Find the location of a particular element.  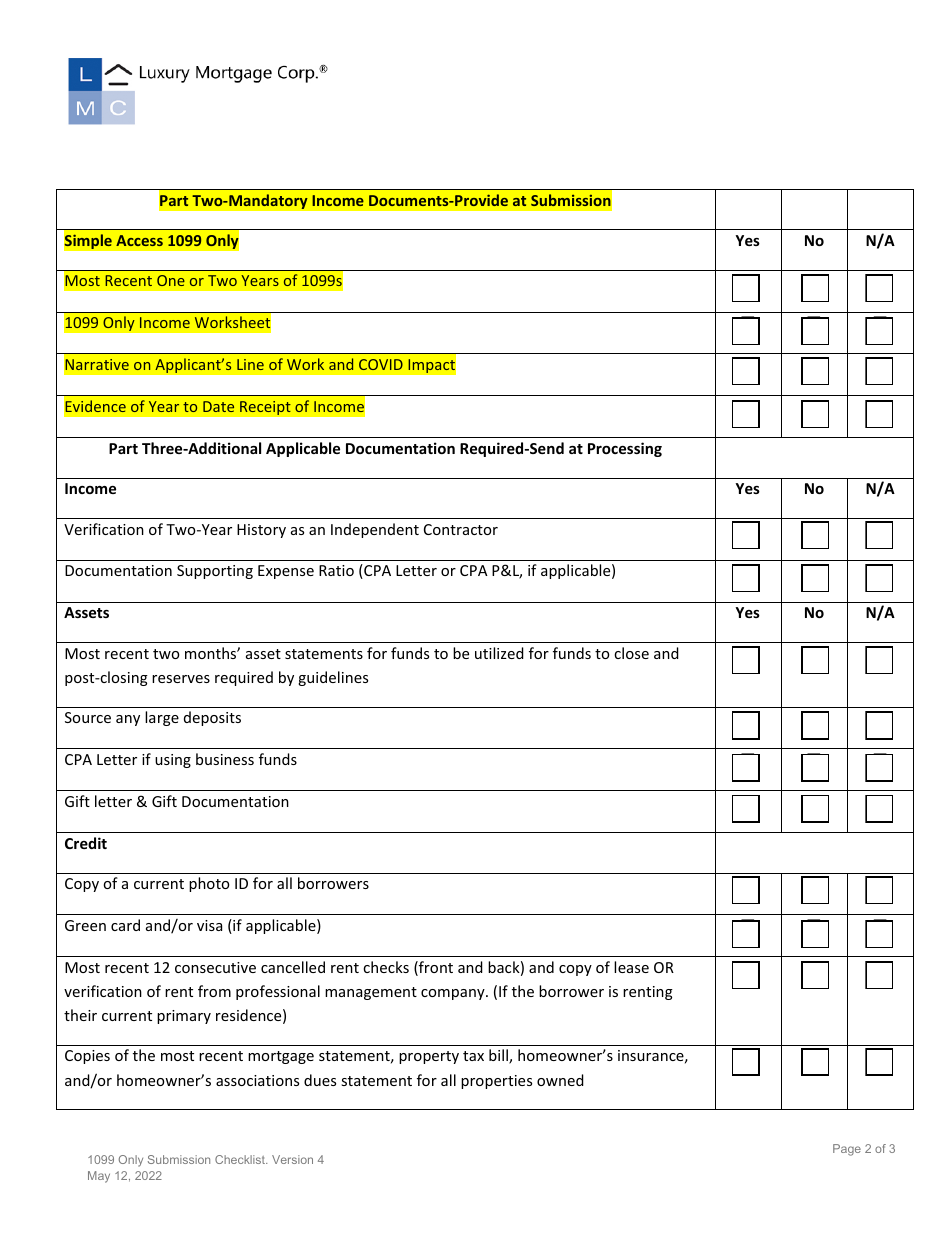

Supporting is located at coordinates (215, 572).
